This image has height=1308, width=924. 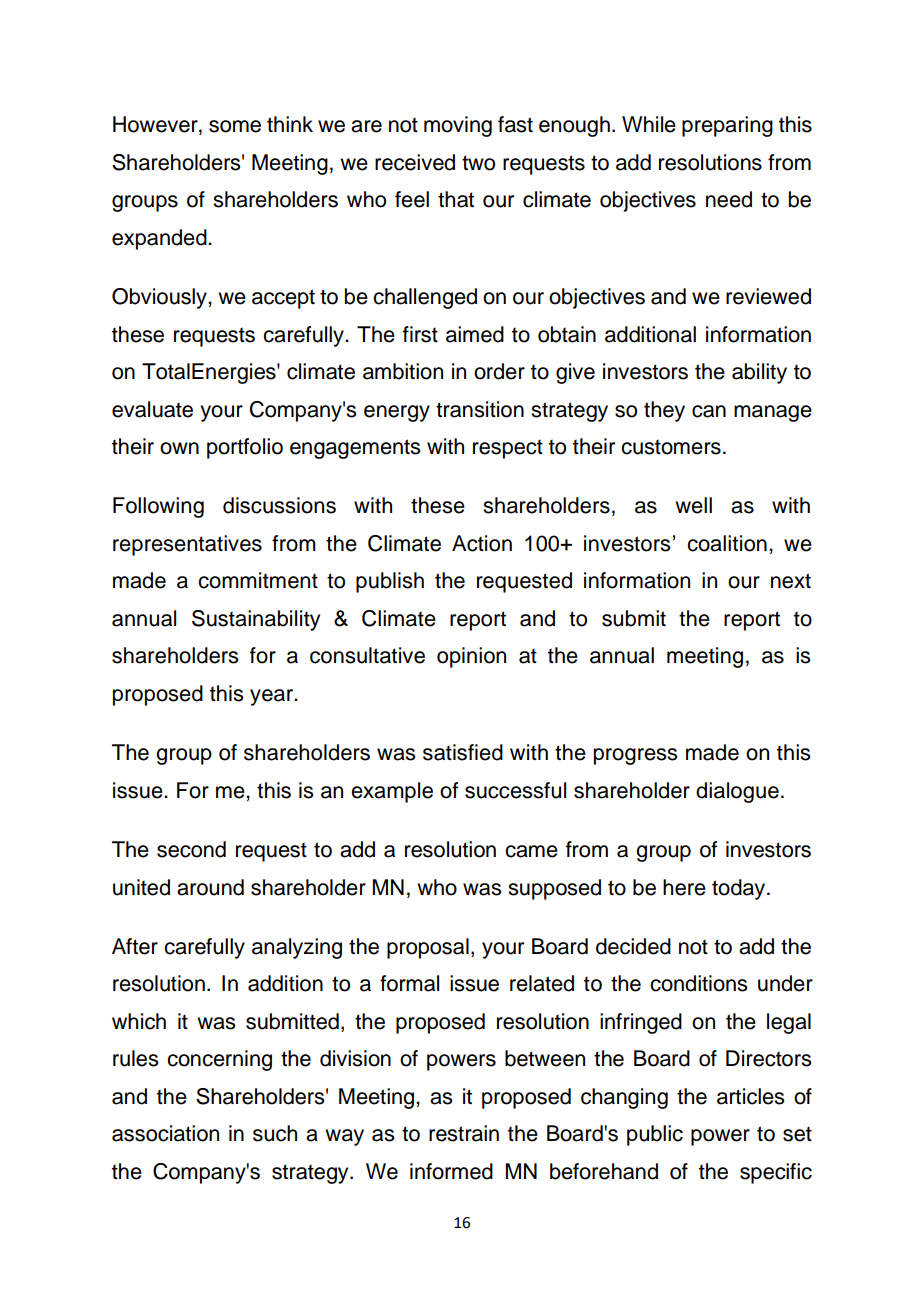 What do you see at coordinates (165, 1133) in the image?
I see `association` at bounding box center [165, 1133].
